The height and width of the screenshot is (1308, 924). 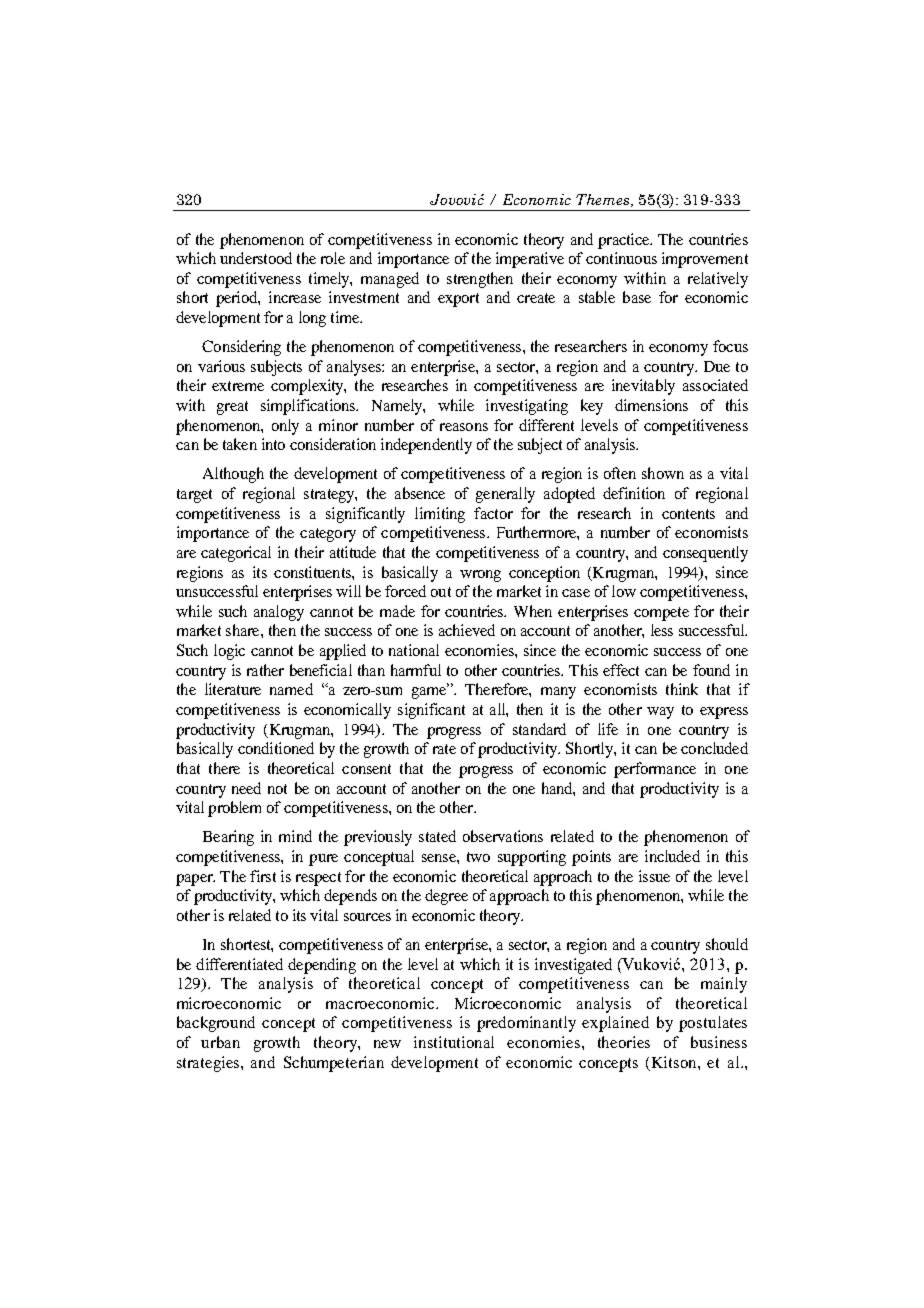 I want to click on background, so click(x=216, y=1024).
